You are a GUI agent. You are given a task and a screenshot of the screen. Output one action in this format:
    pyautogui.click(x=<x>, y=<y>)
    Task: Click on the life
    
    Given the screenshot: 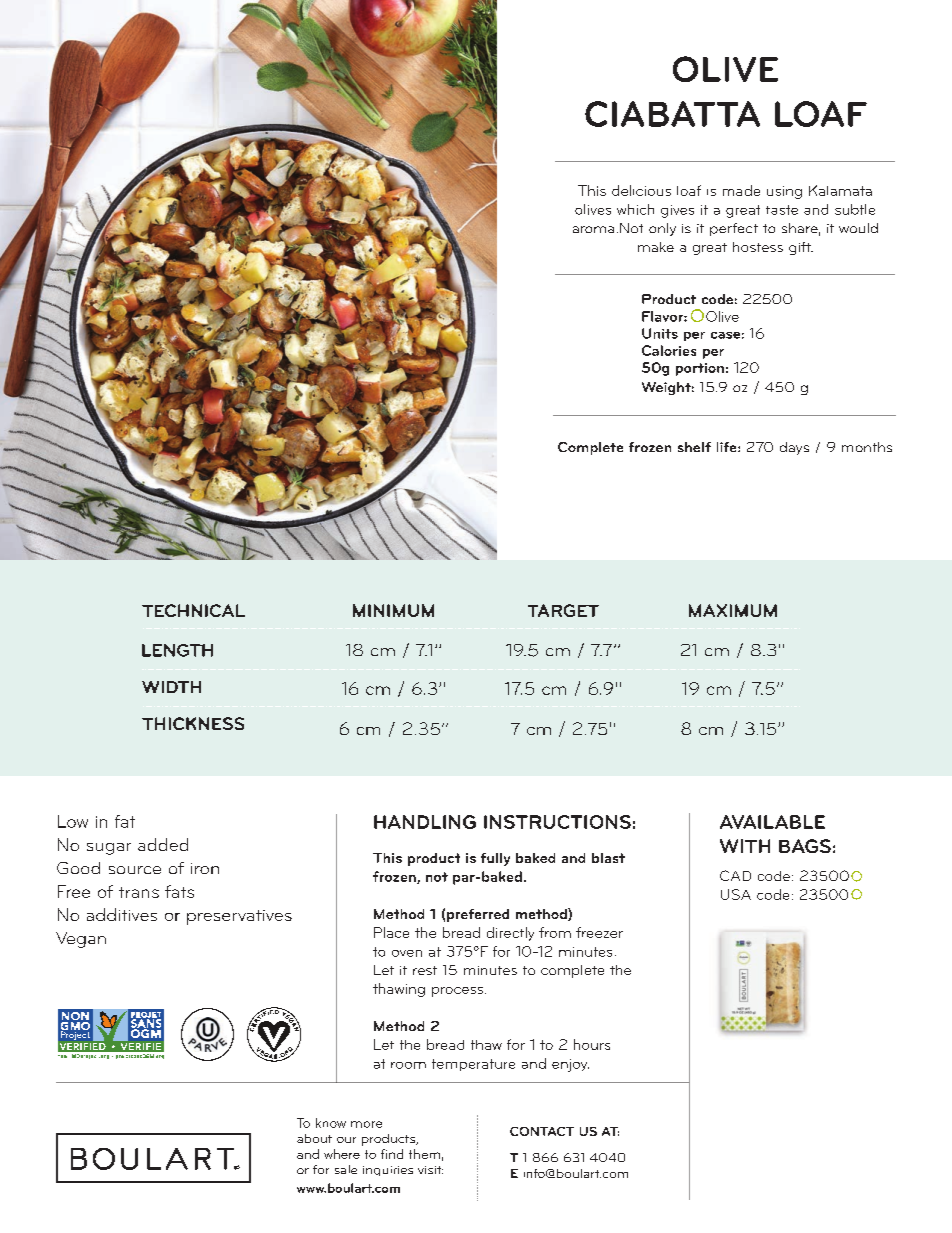 What is the action you would take?
    pyautogui.click(x=728, y=447)
